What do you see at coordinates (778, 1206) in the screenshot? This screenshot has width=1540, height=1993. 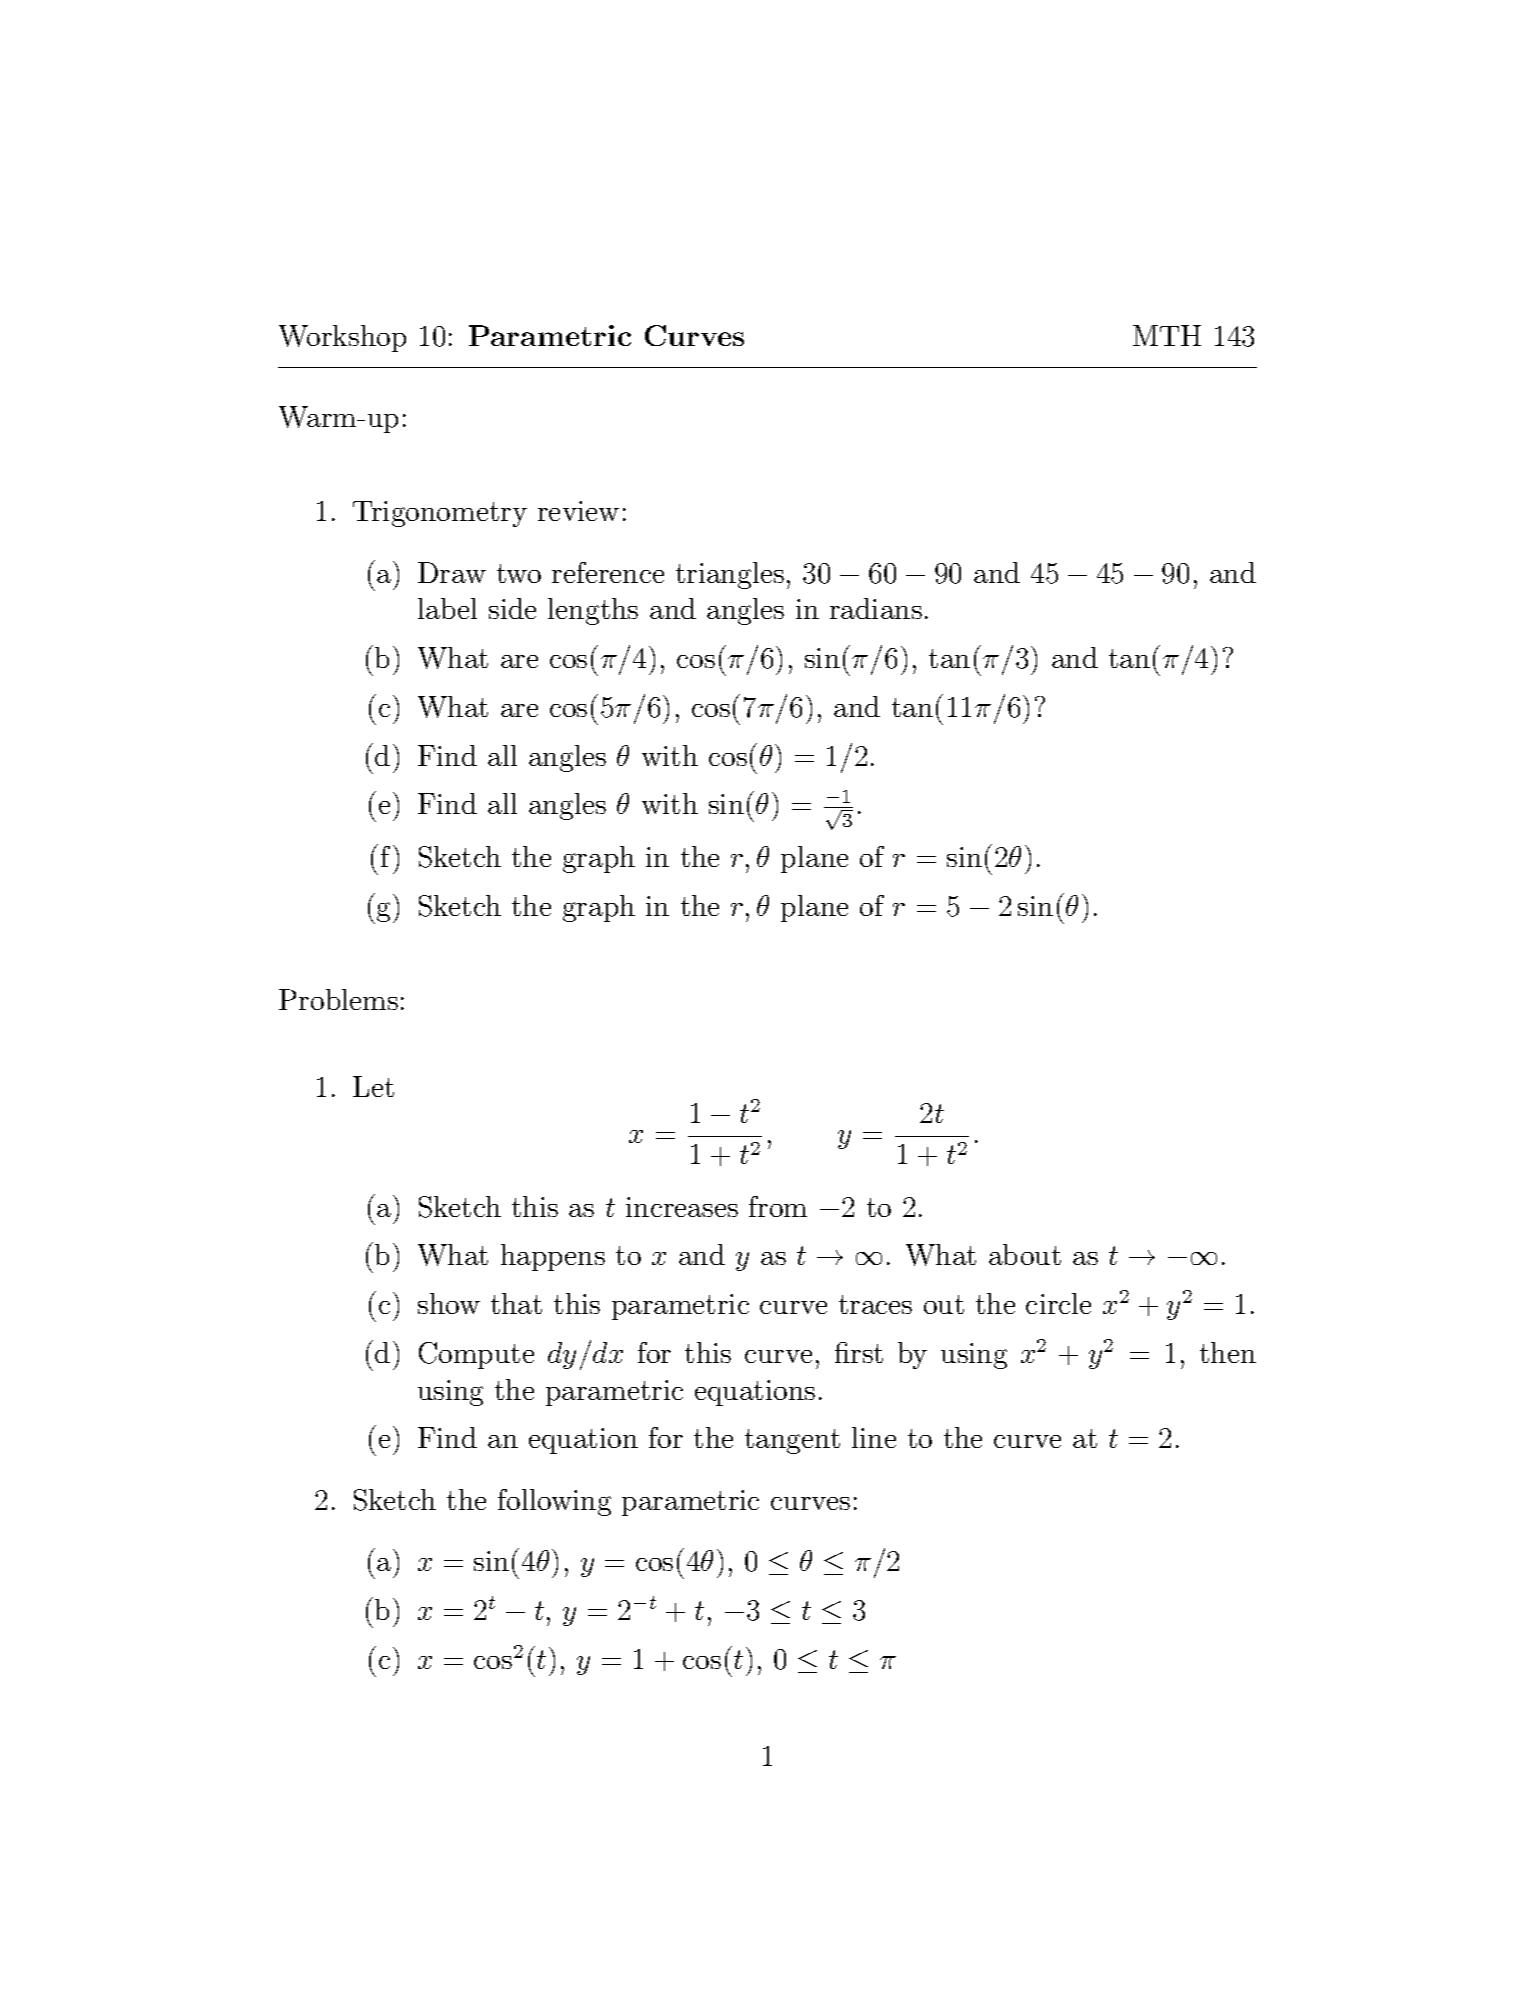 I see `from` at bounding box center [778, 1206].
